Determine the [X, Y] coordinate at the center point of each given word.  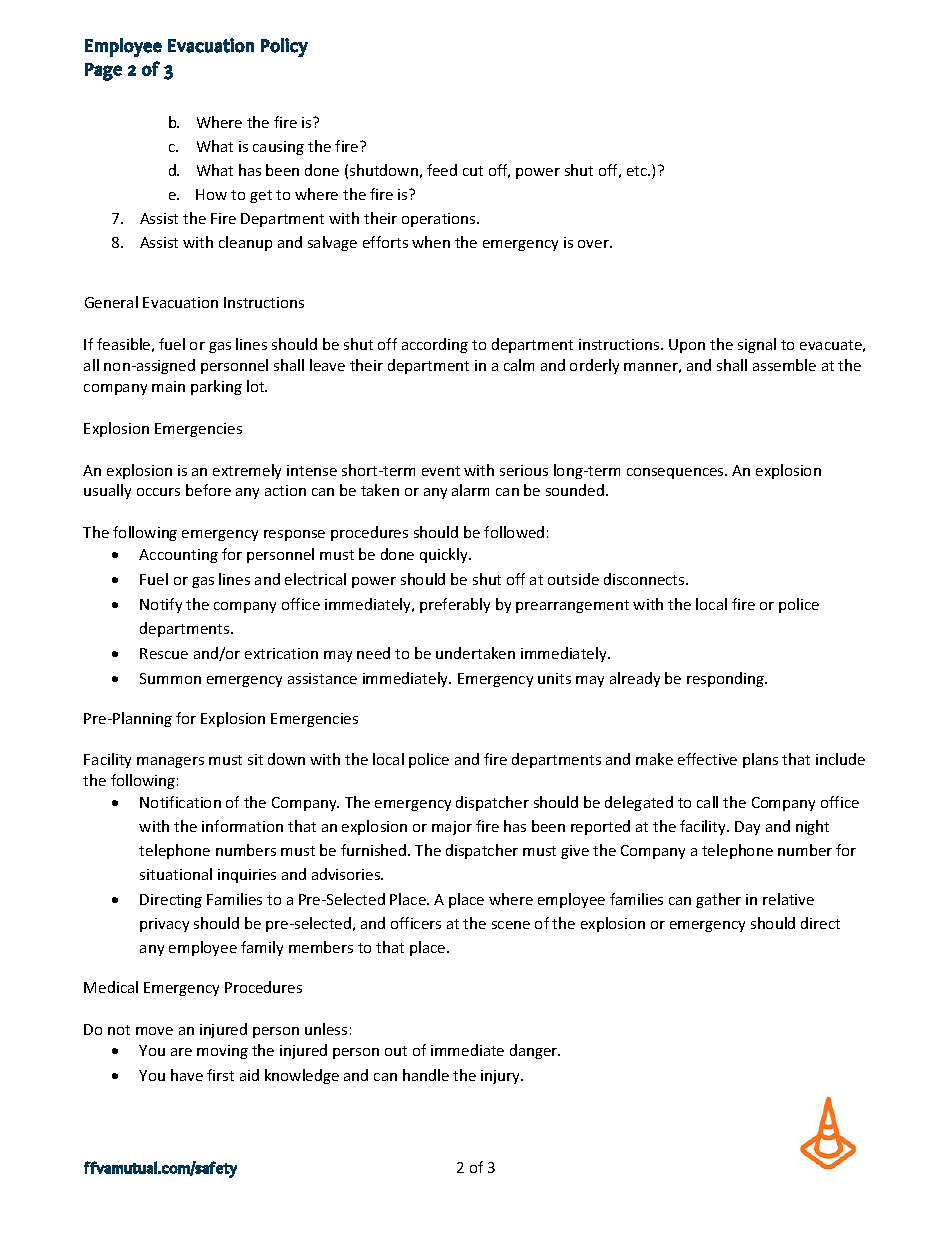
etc [638, 171]
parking [216, 387]
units [554, 678]
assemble [784, 365]
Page [103, 72]
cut [473, 171]
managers [170, 762]
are [181, 1052]
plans [760, 760]
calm [519, 365]
